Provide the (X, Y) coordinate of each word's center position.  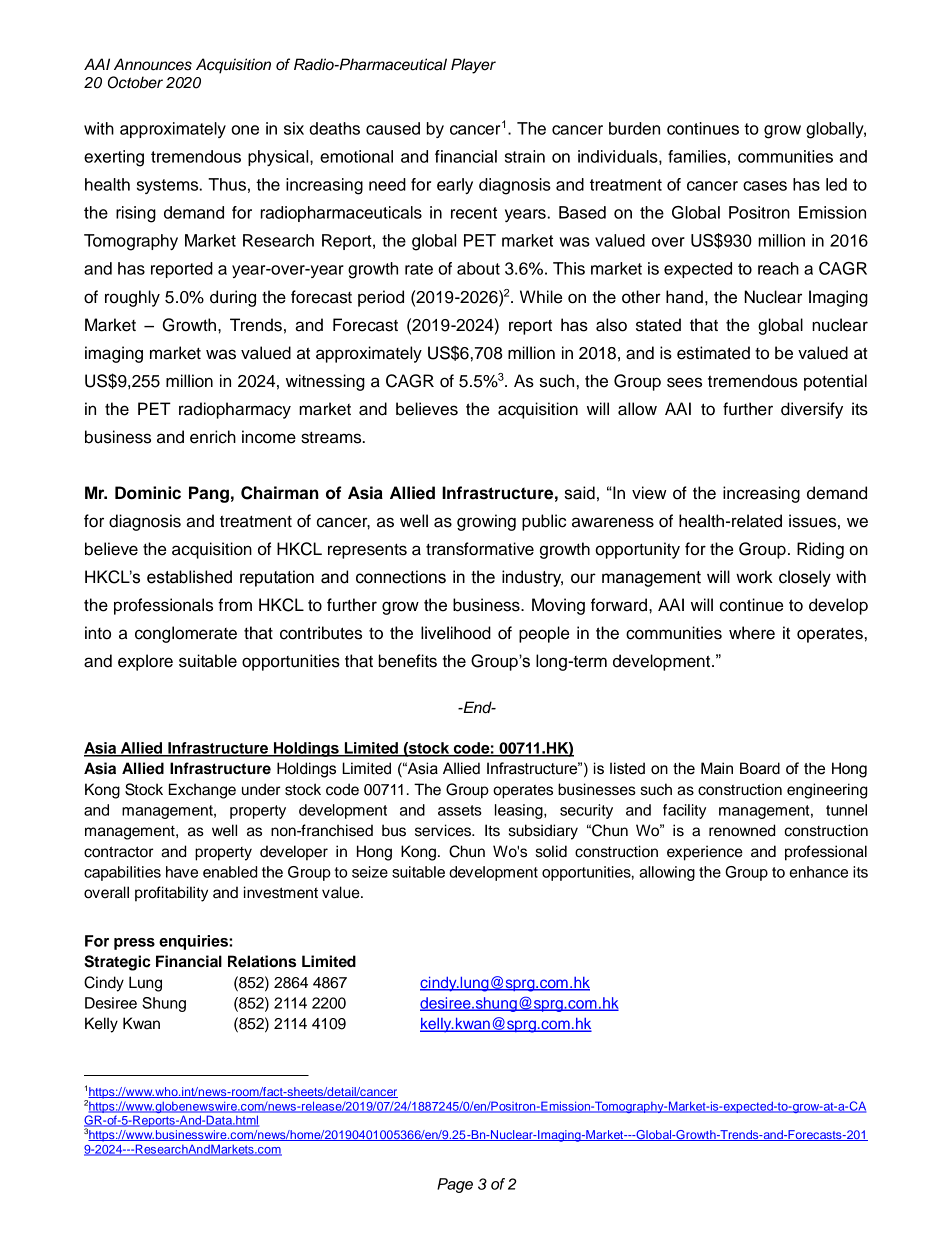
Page (455, 1185)
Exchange (202, 791)
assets (460, 810)
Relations (262, 961)
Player (473, 66)
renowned (742, 830)
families (697, 156)
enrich (213, 437)
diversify (812, 410)
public (544, 522)
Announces (153, 64)
